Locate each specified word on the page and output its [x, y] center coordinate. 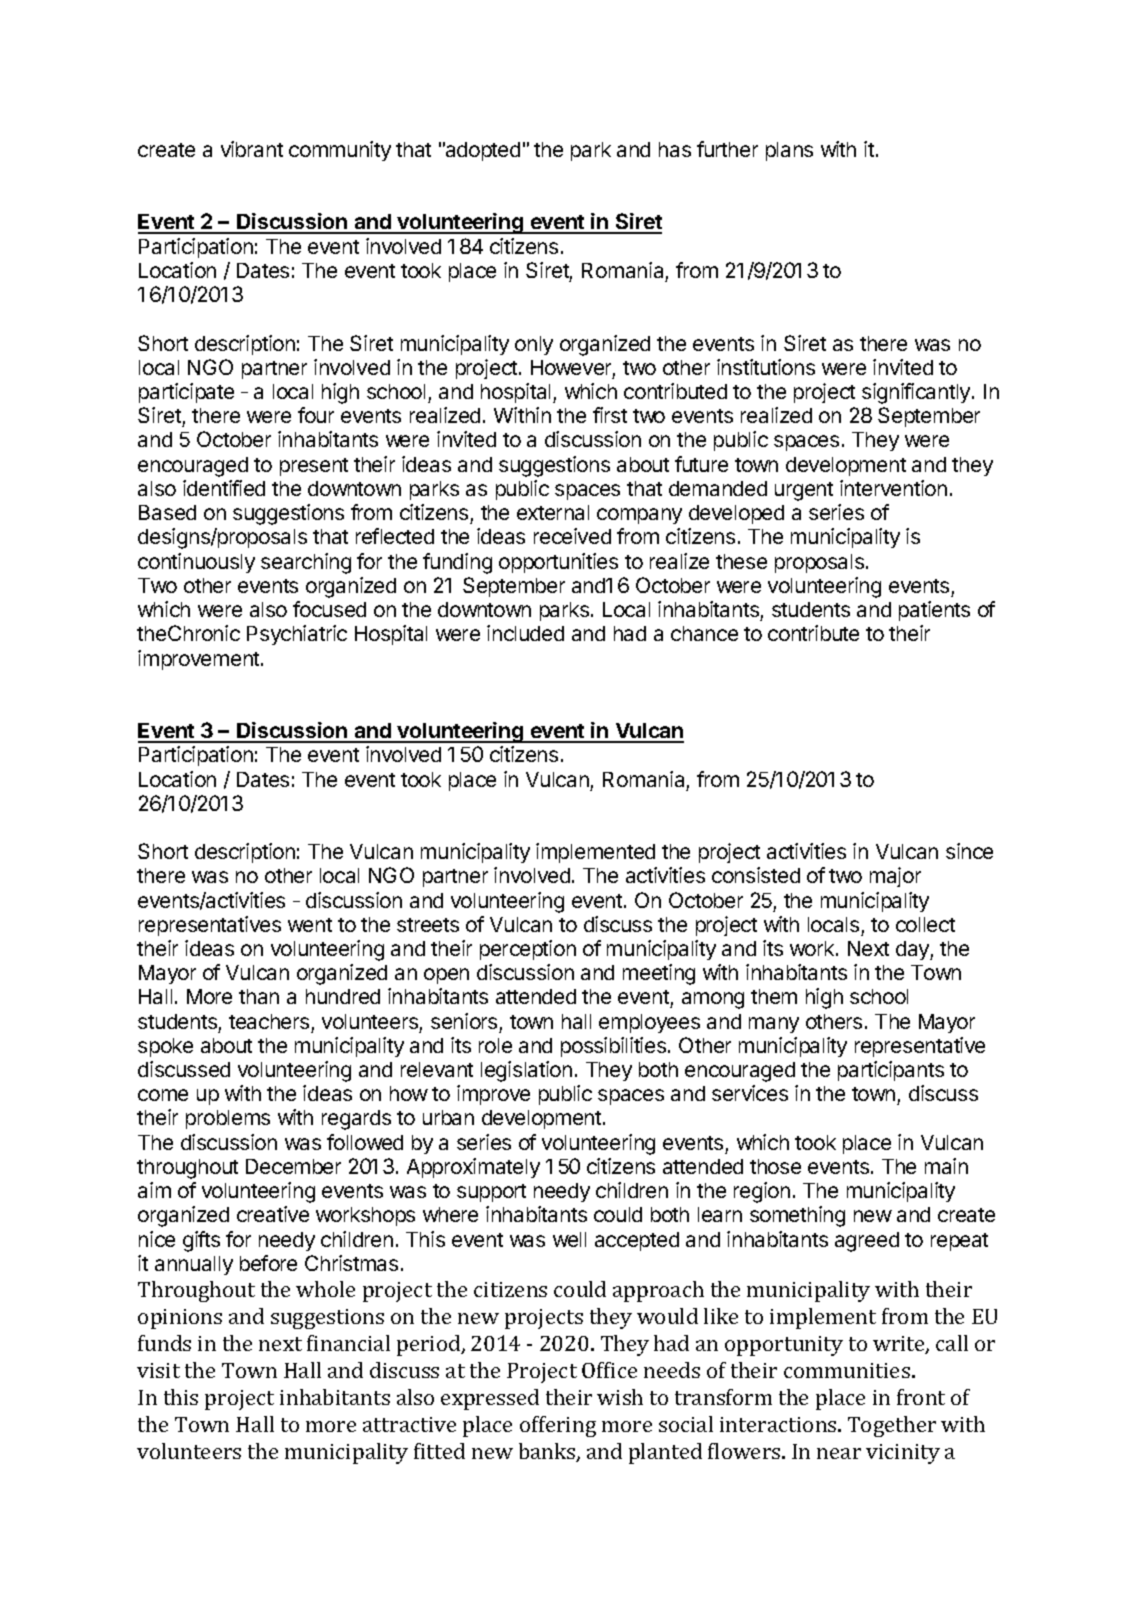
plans [789, 151]
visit [158, 1370]
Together [892, 1426]
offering [558, 1426]
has [675, 149]
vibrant [252, 149]
